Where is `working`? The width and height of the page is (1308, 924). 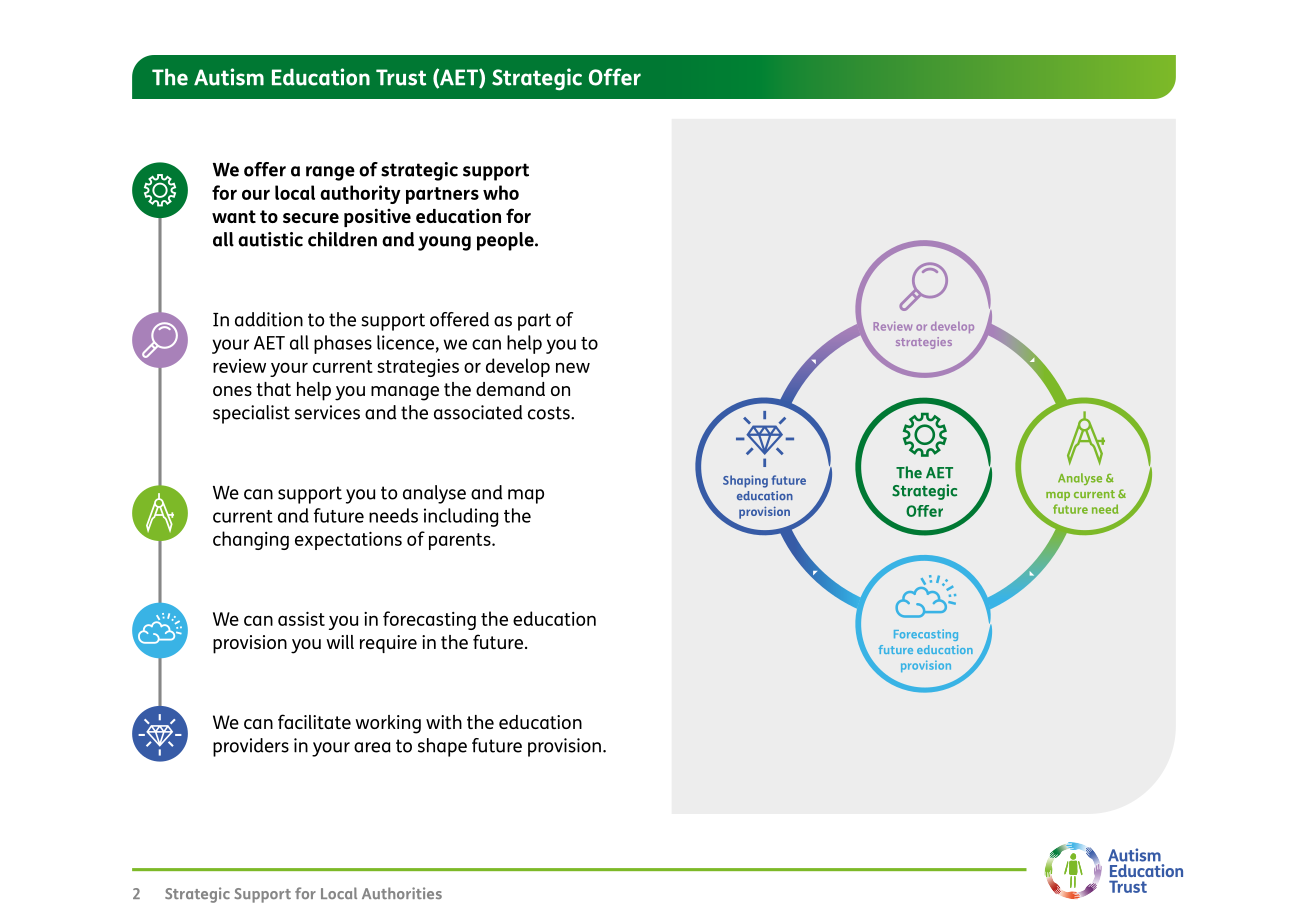 working is located at coordinates (388, 724).
